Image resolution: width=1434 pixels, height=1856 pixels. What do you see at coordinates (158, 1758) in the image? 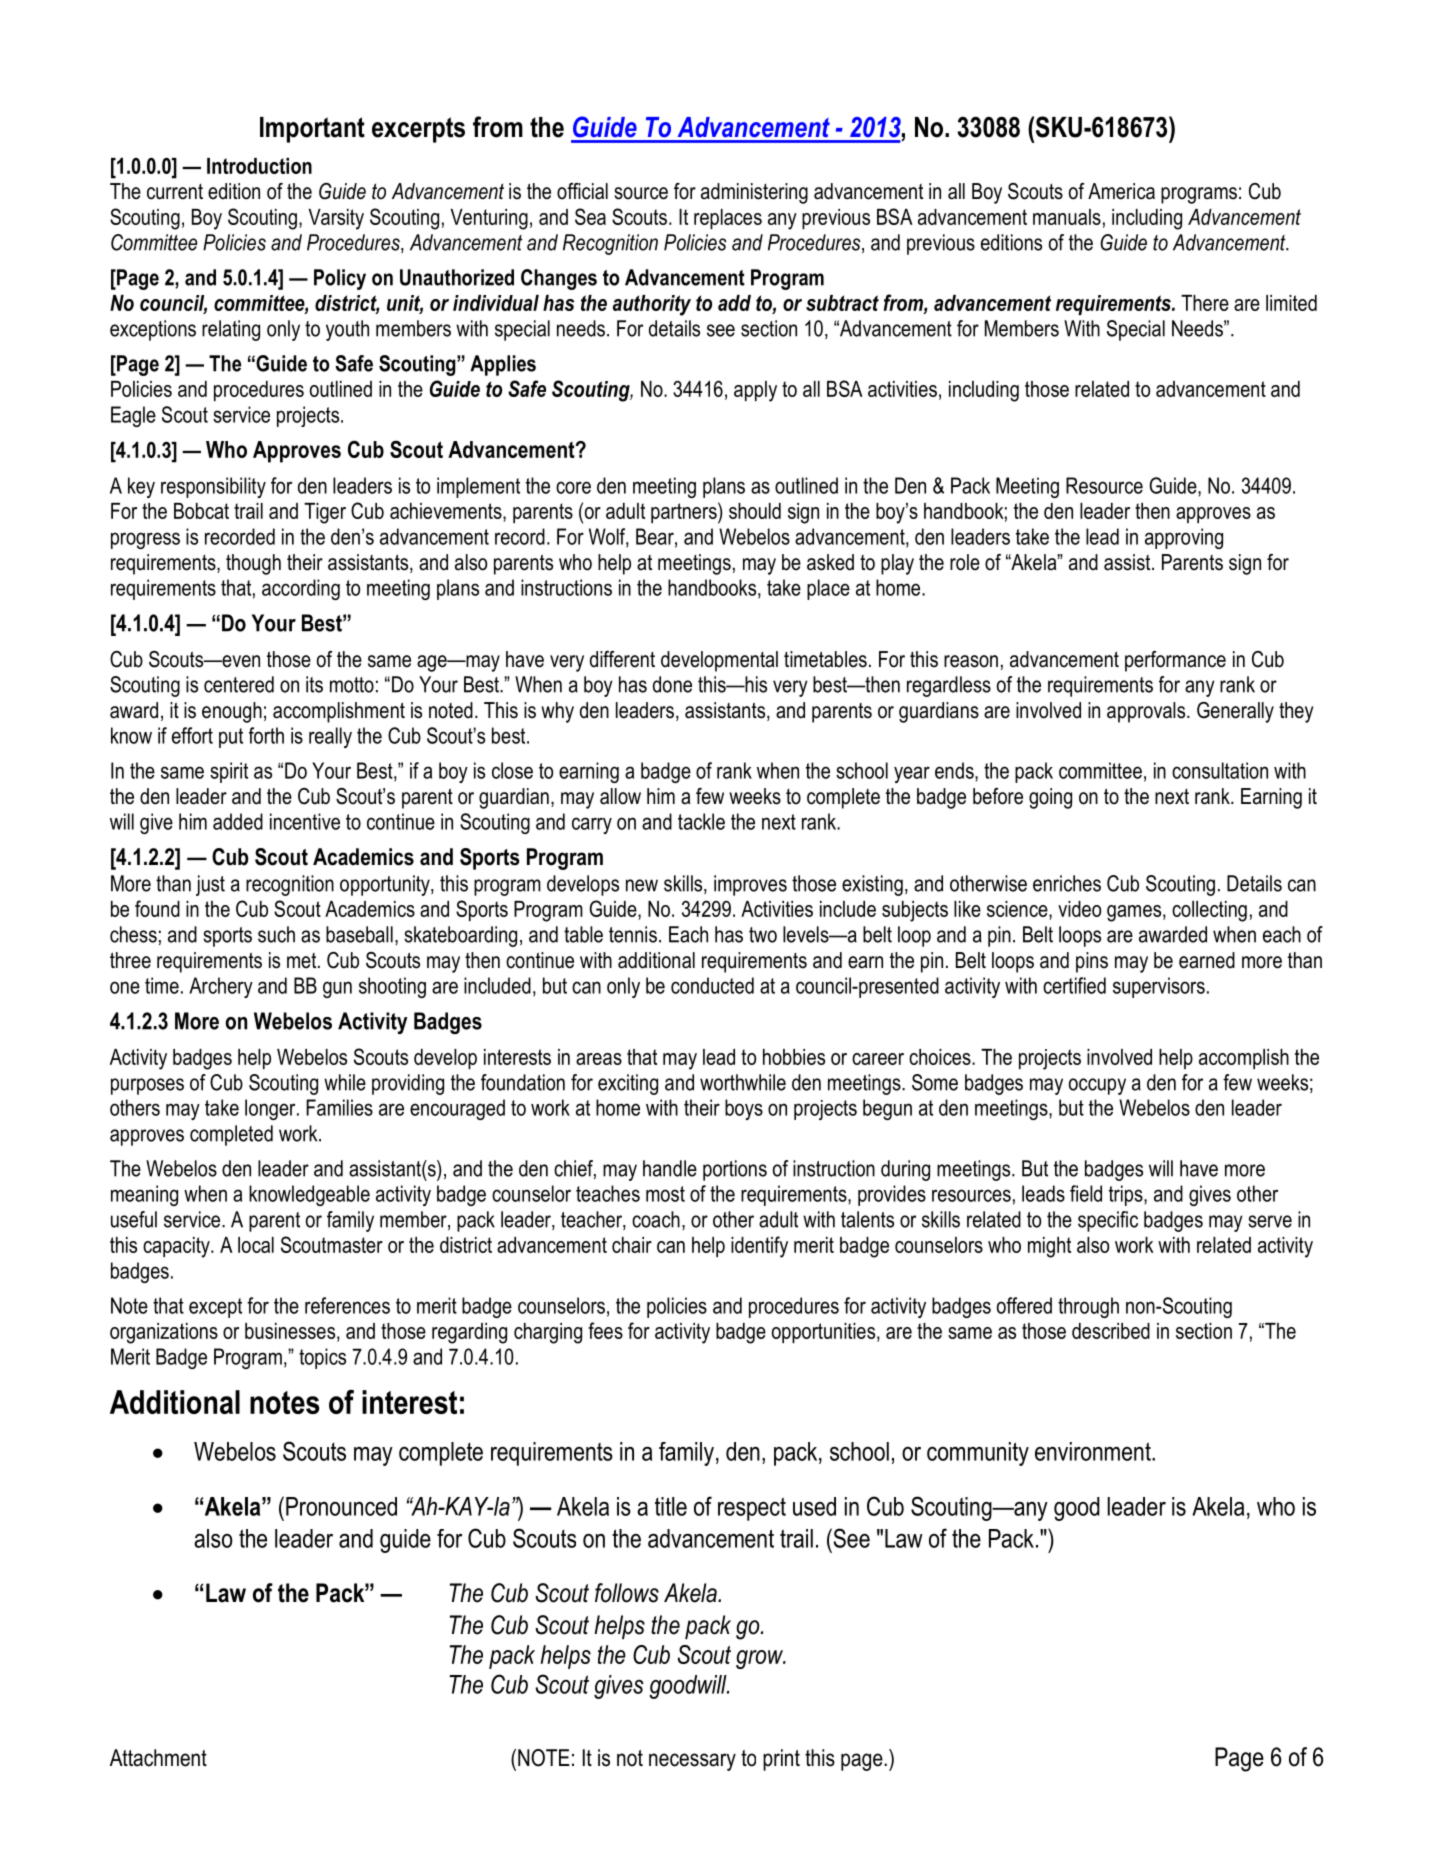
I see `Attachment` at bounding box center [158, 1758].
